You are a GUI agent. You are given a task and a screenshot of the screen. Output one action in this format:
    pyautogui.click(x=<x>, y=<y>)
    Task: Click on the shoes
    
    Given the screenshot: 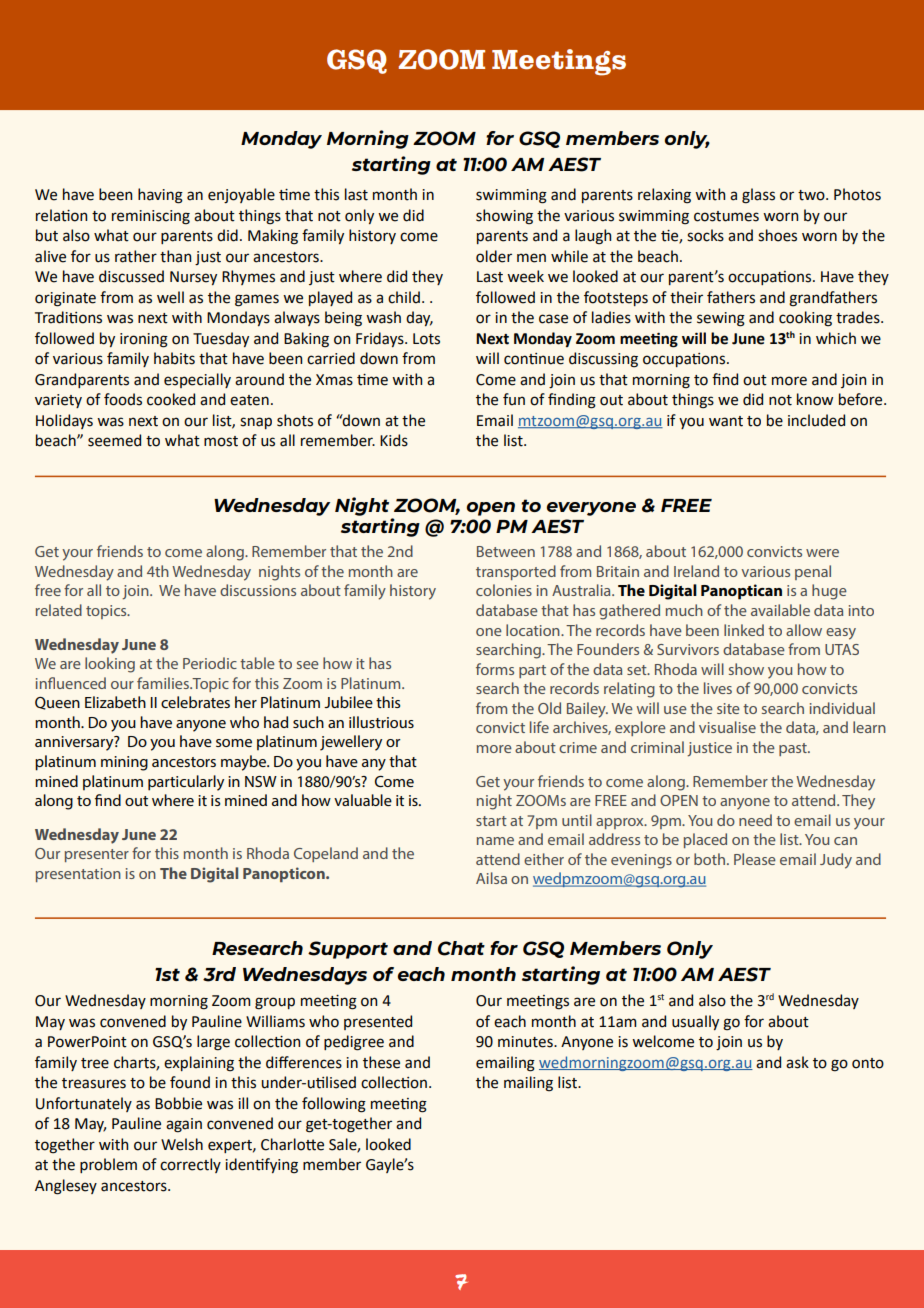 What is the action you would take?
    pyautogui.click(x=777, y=235)
